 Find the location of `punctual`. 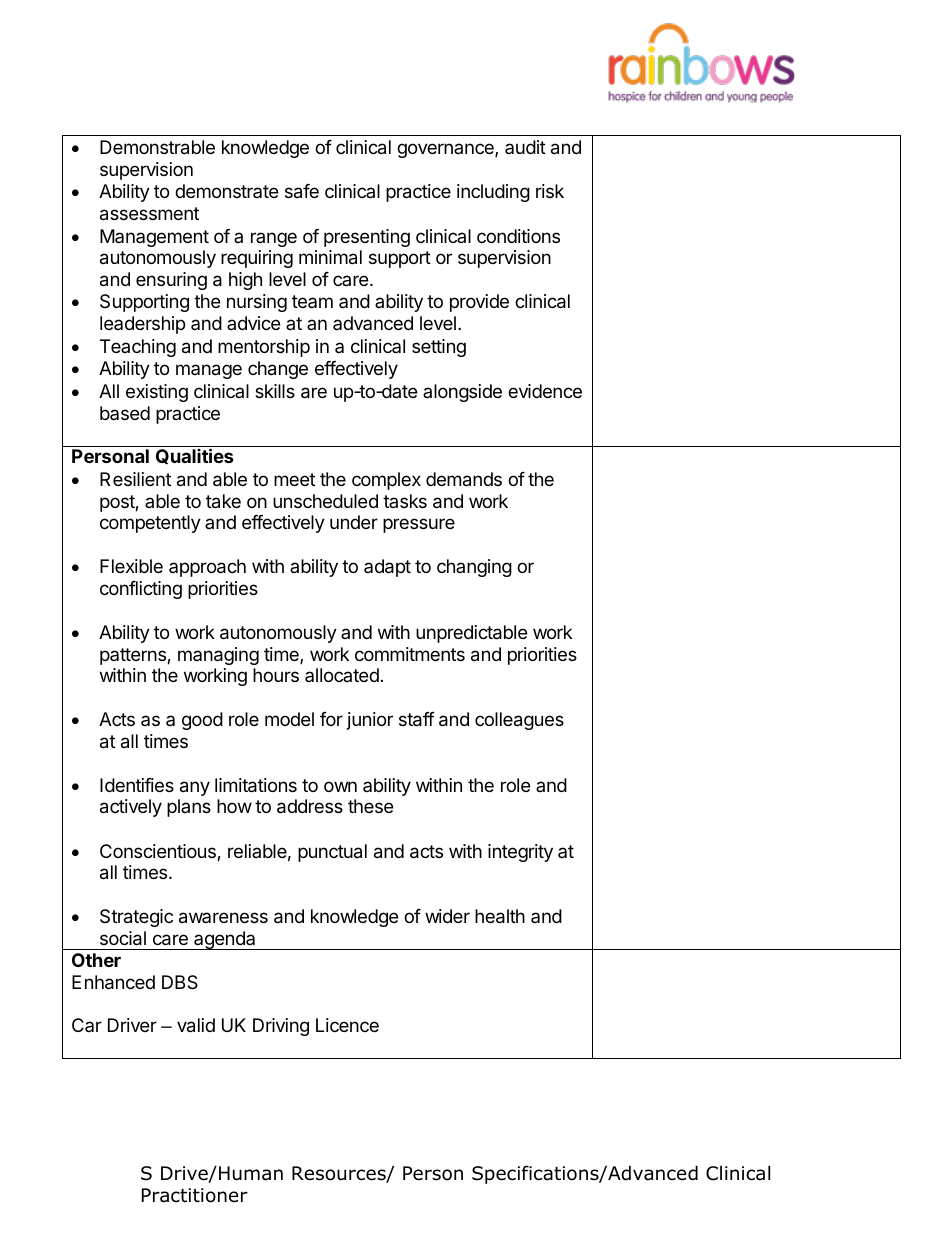

punctual is located at coordinates (332, 853).
